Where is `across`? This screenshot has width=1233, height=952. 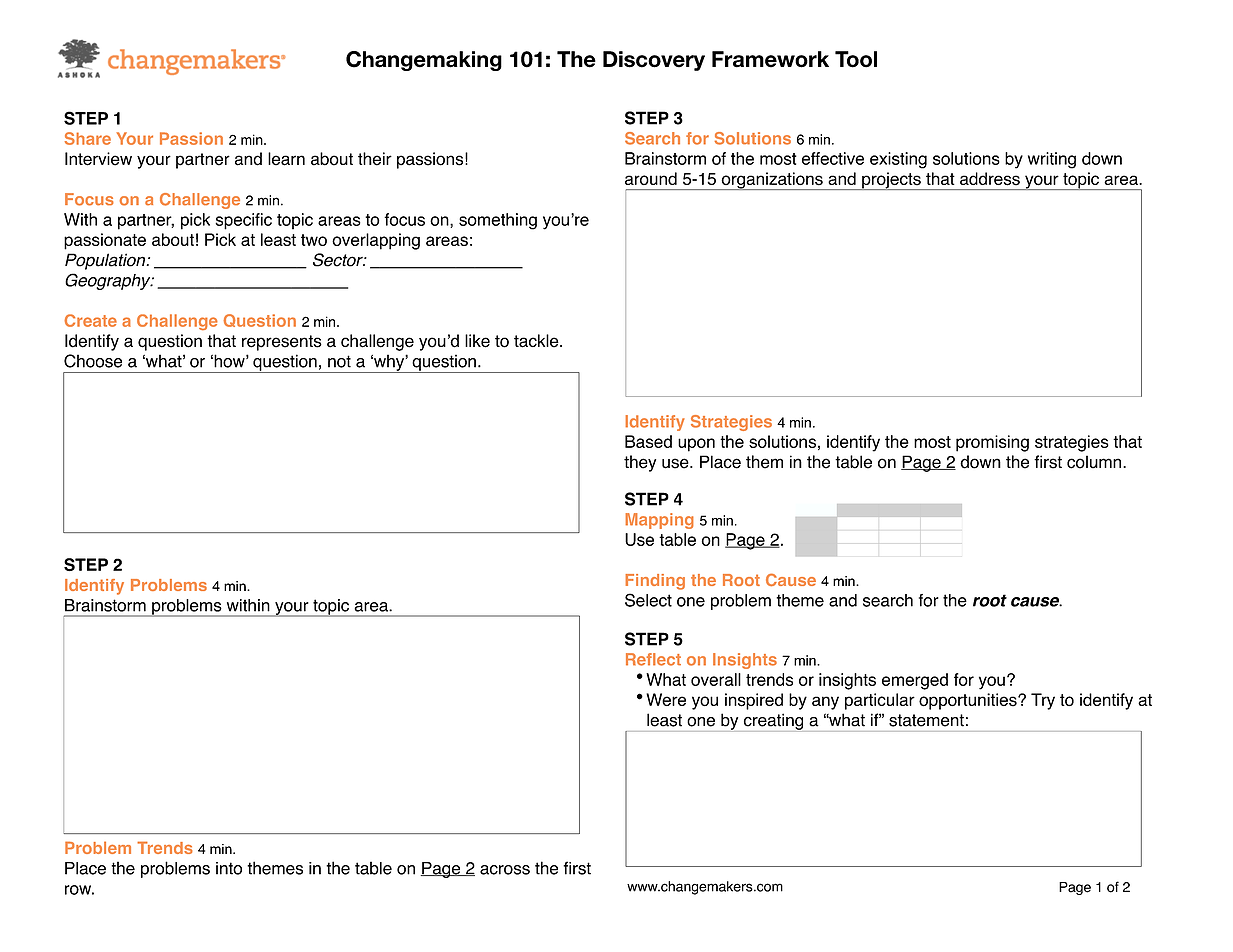
across is located at coordinates (505, 870).
